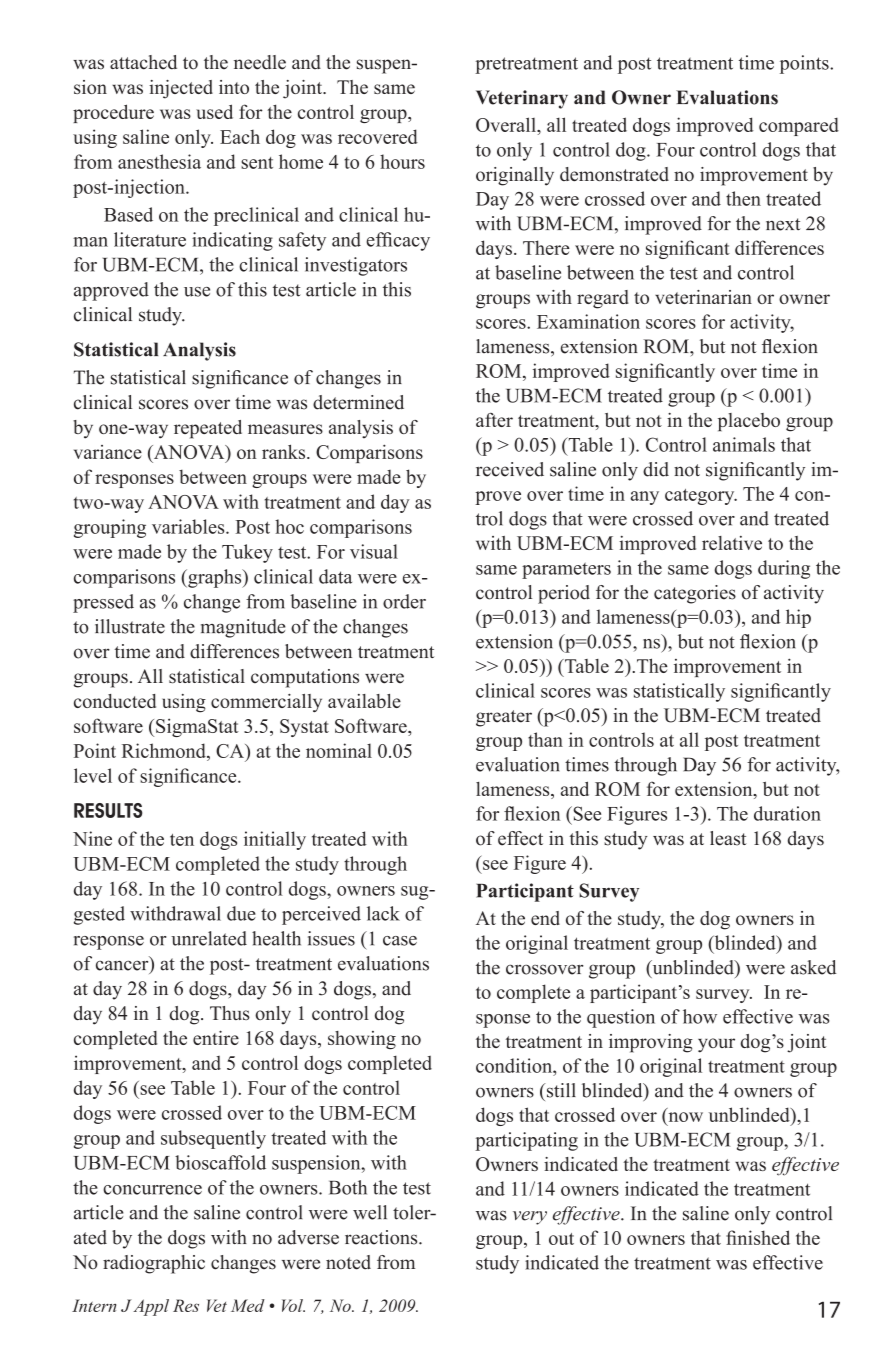 This screenshot has height=1354, width=896. What do you see at coordinates (799, 127) in the screenshot?
I see `compared` at bounding box center [799, 127].
